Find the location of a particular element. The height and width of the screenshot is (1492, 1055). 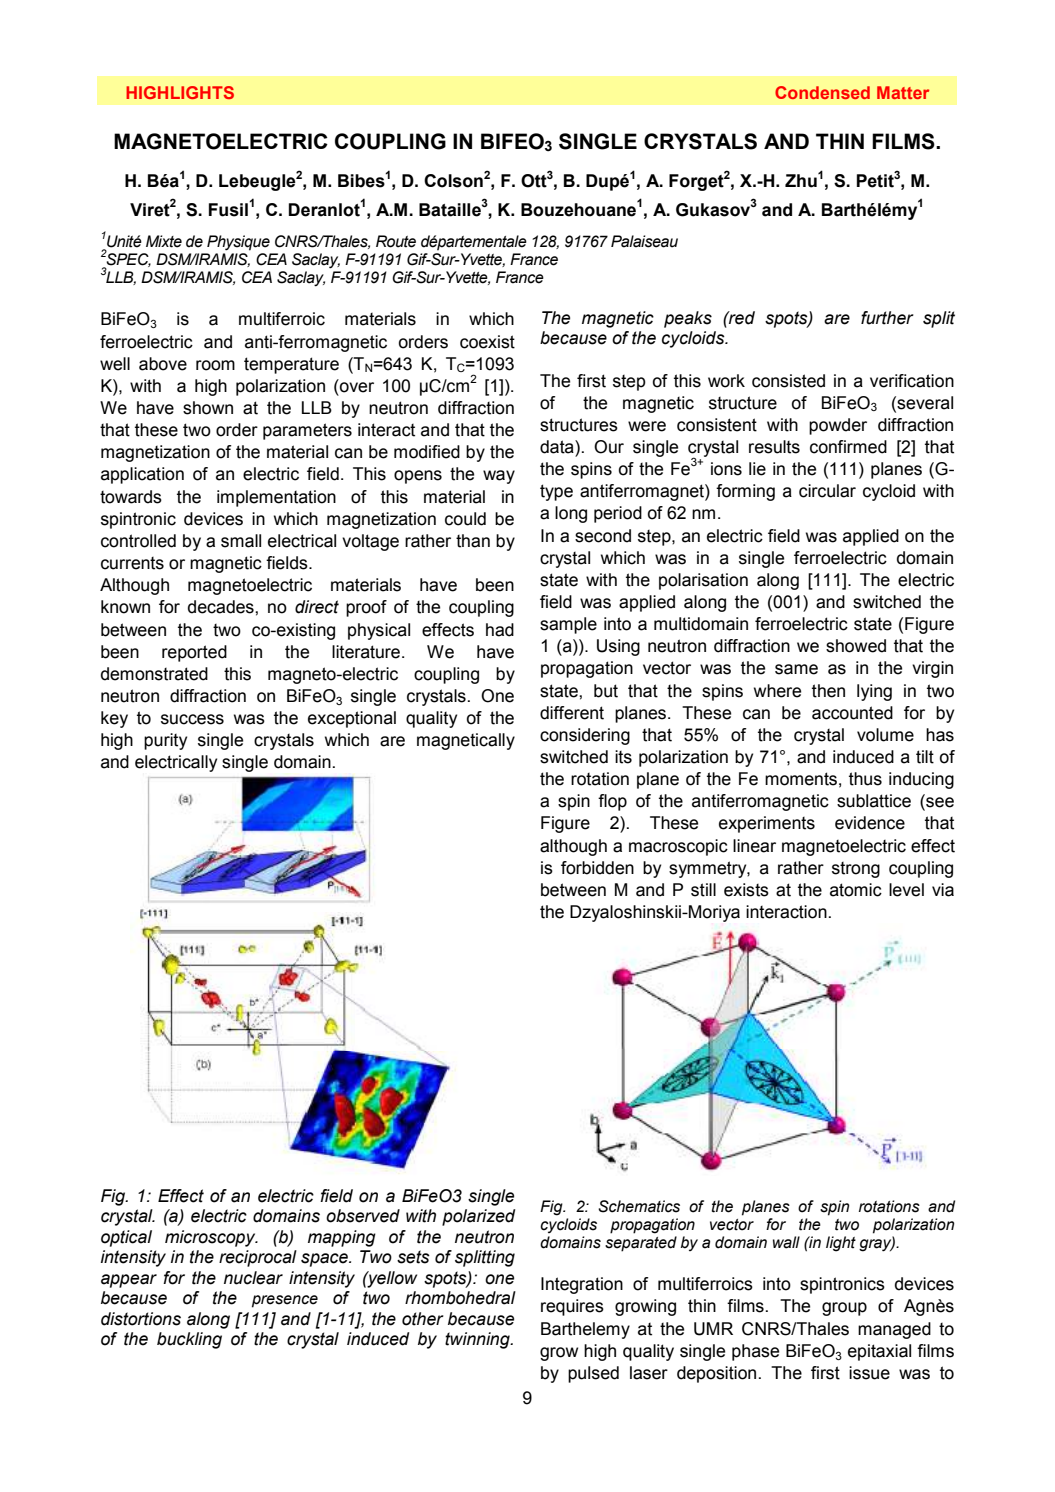

different is located at coordinates (572, 713).
